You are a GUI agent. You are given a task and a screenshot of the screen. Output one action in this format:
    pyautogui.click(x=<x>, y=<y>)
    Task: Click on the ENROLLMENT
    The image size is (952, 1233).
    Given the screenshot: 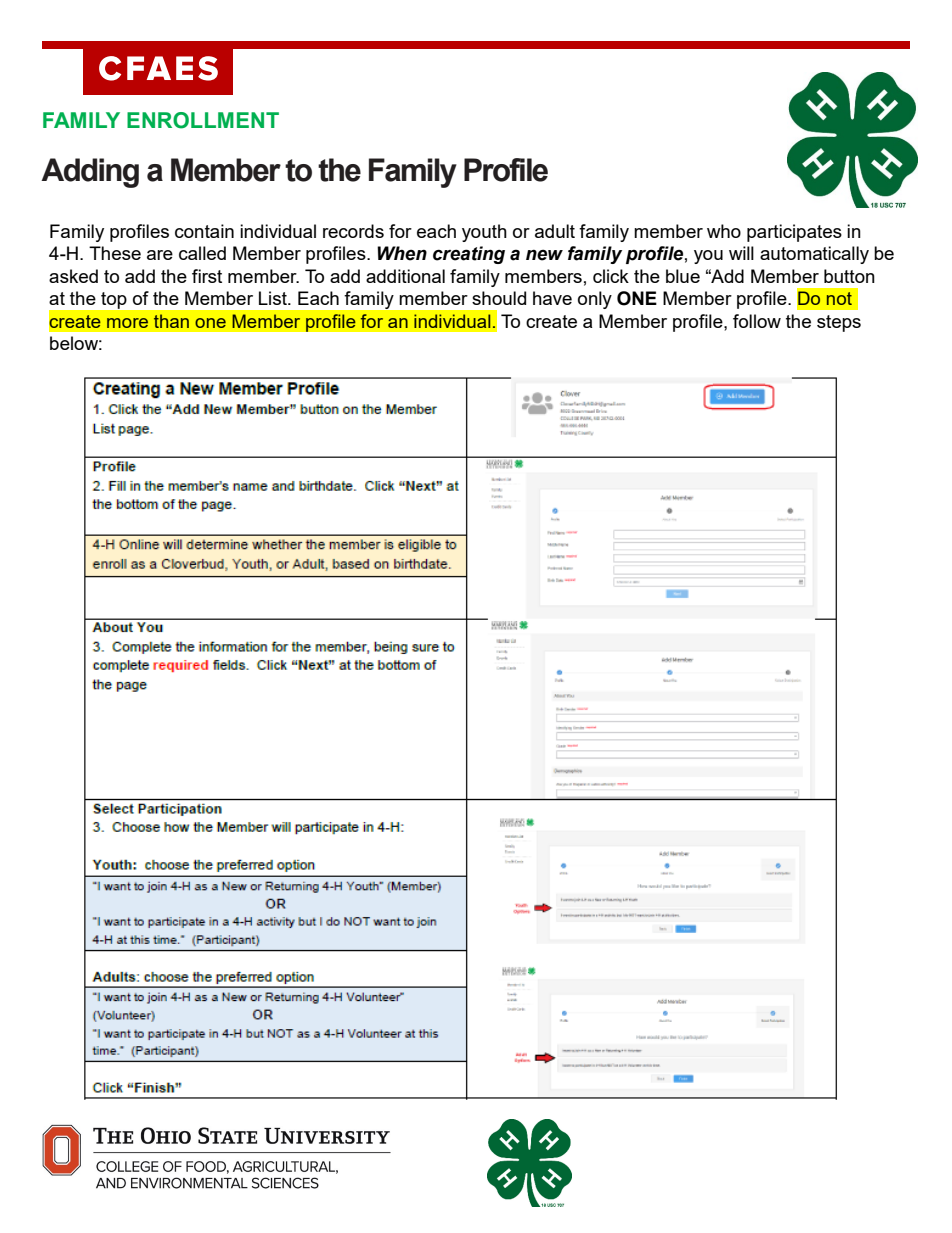 What is the action you would take?
    pyautogui.click(x=203, y=120)
